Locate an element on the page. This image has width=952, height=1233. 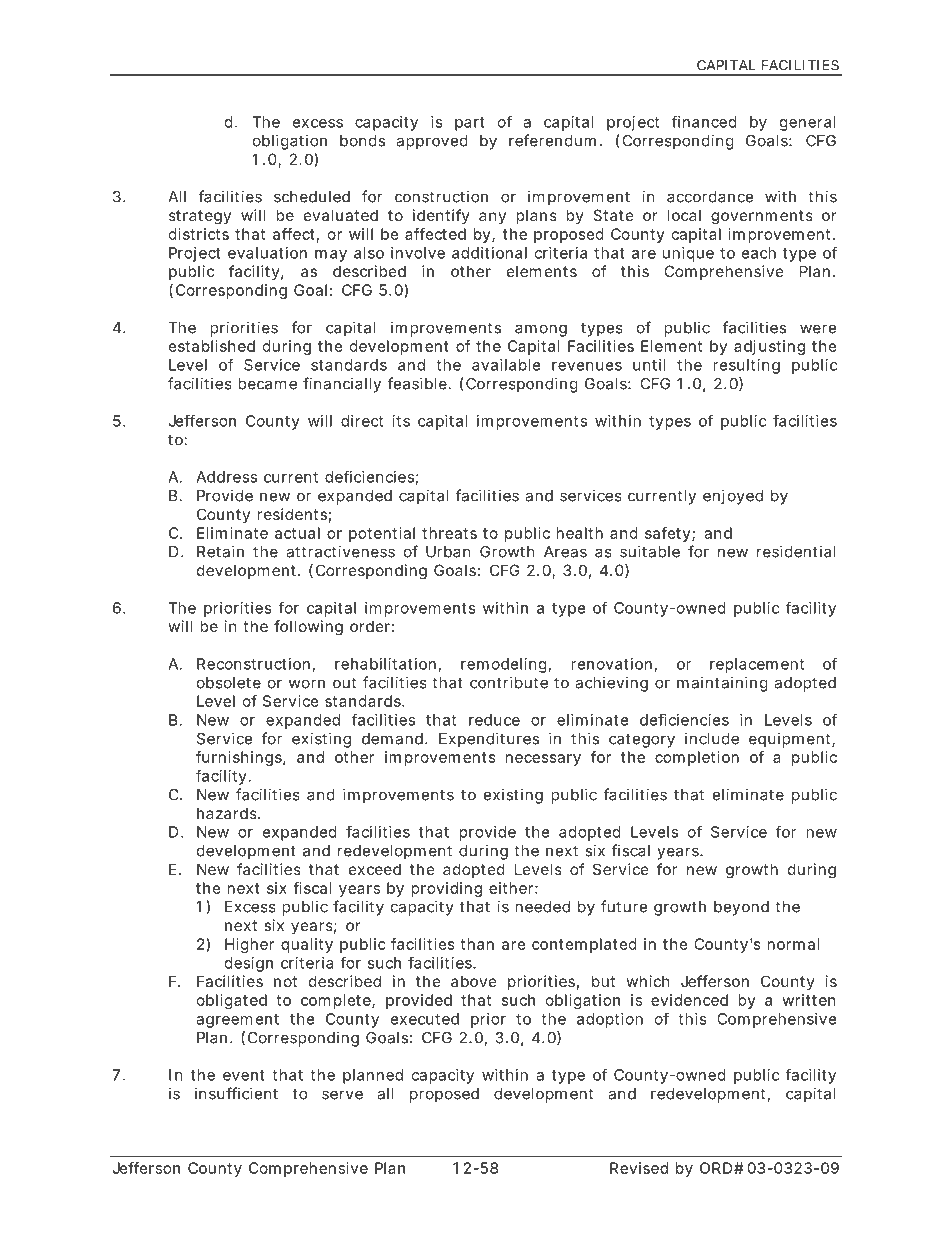
threats is located at coordinates (449, 533).
